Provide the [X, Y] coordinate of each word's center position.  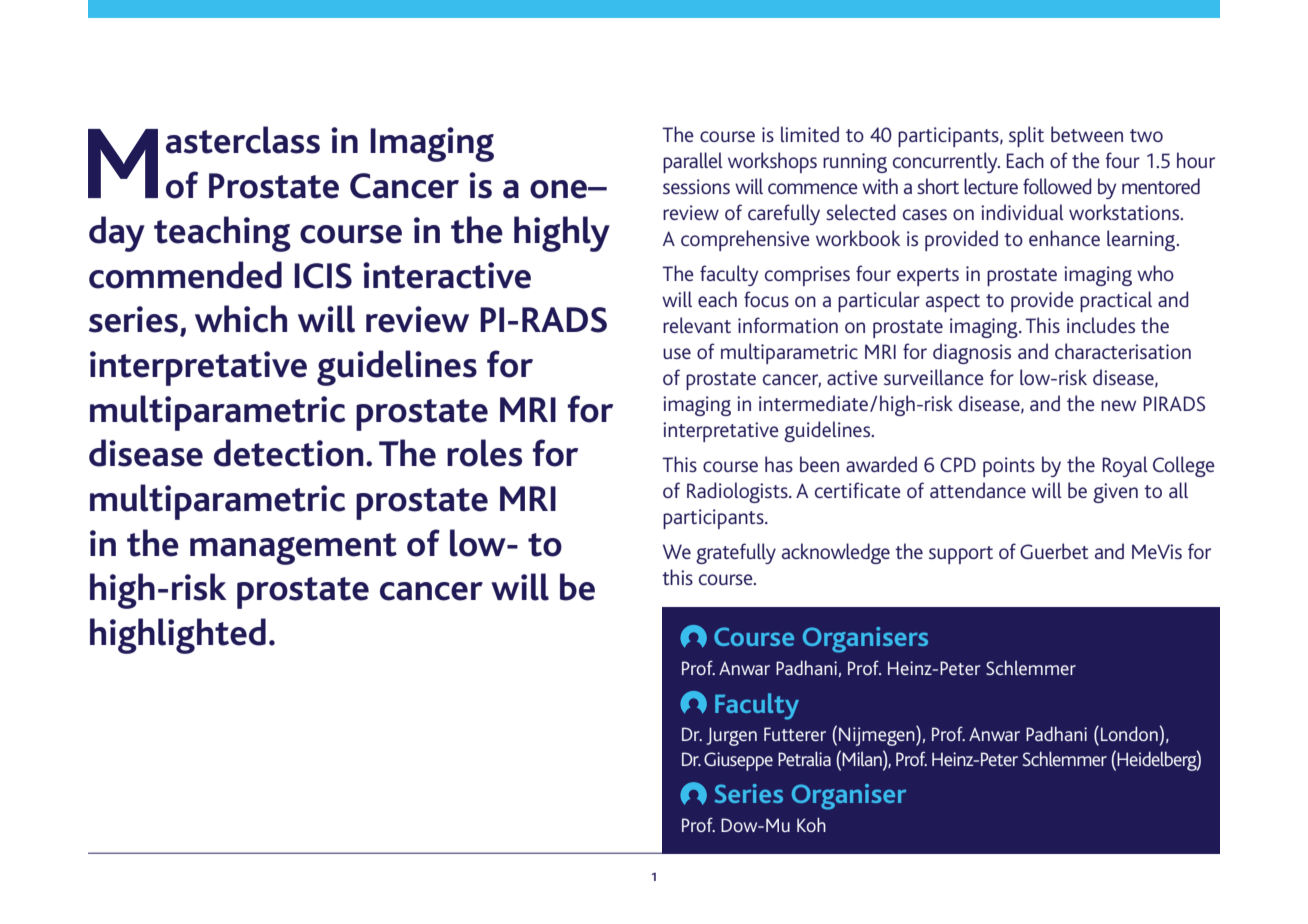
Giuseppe [738, 761]
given [1115, 493]
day [117, 234]
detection [289, 453]
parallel [693, 162]
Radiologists [738, 492]
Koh [811, 824]
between [1087, 134]
